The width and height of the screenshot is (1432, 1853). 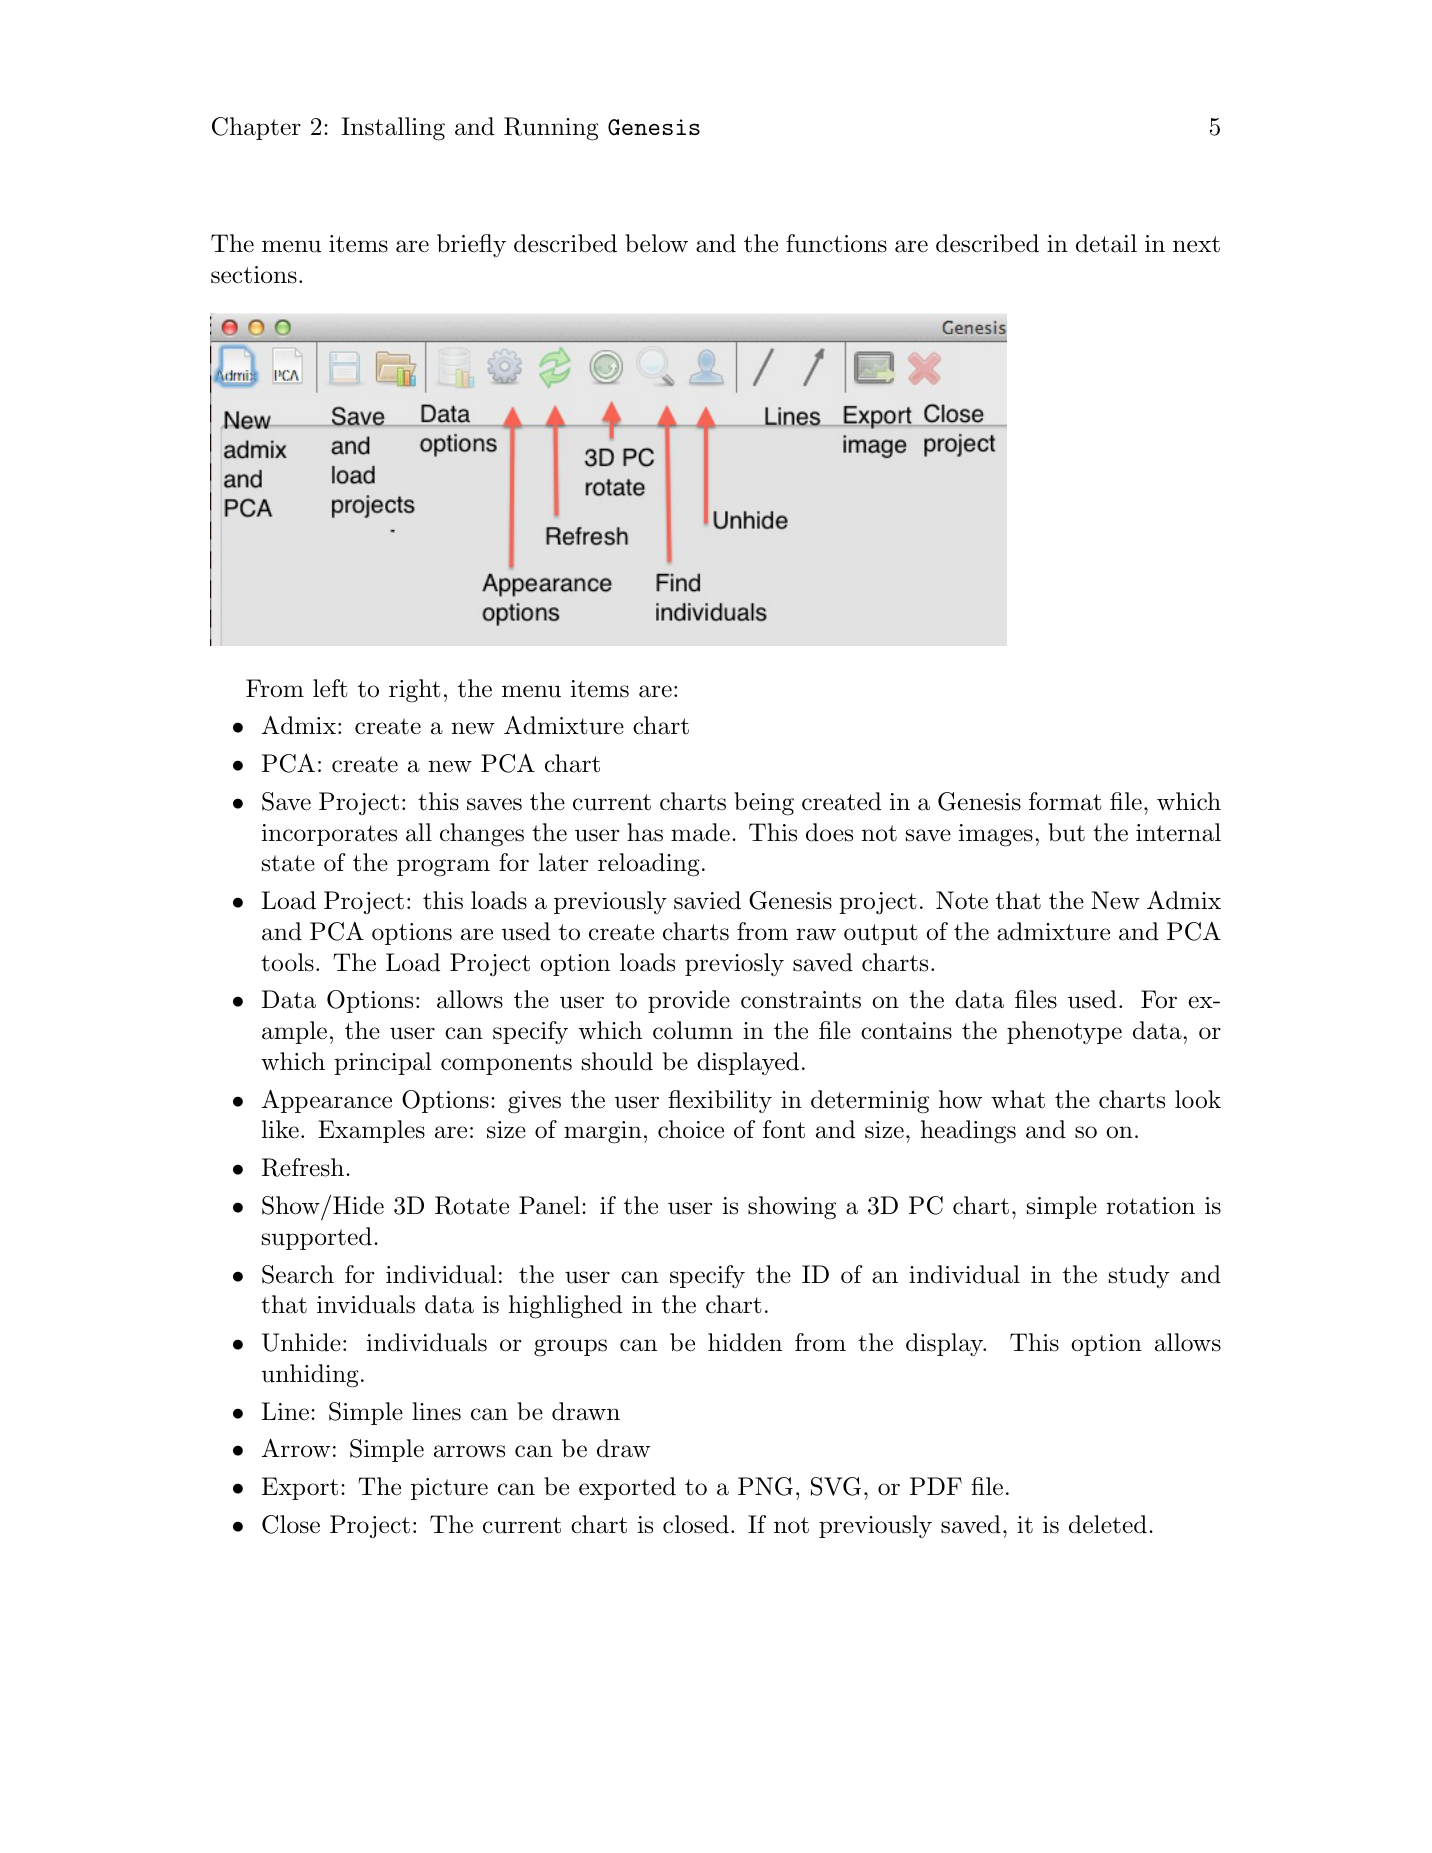 I want to click on Installing, so click(x=393, y=129).
